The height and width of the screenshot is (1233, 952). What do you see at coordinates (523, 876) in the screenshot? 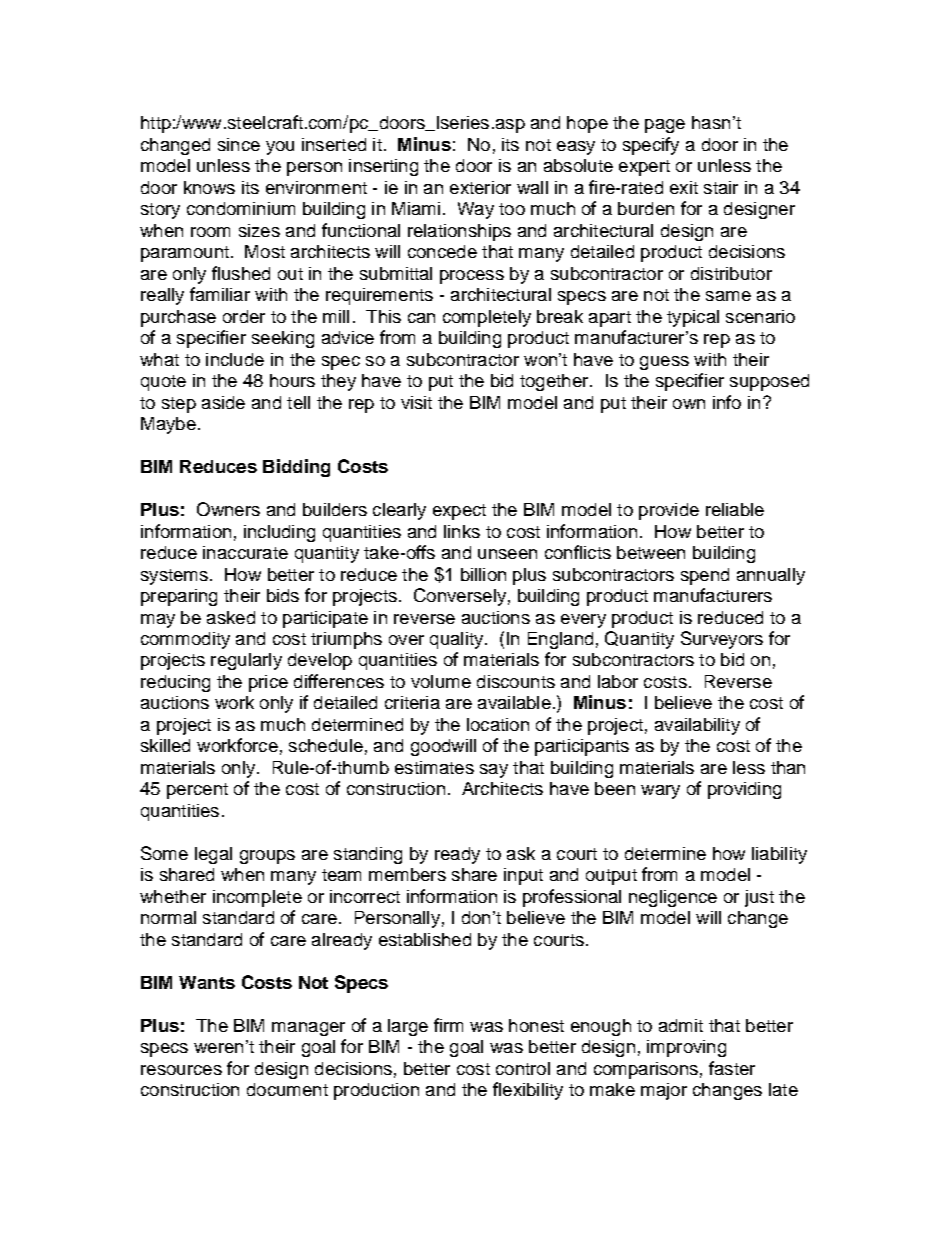
I see `input` at bounding box center [523, 876].
